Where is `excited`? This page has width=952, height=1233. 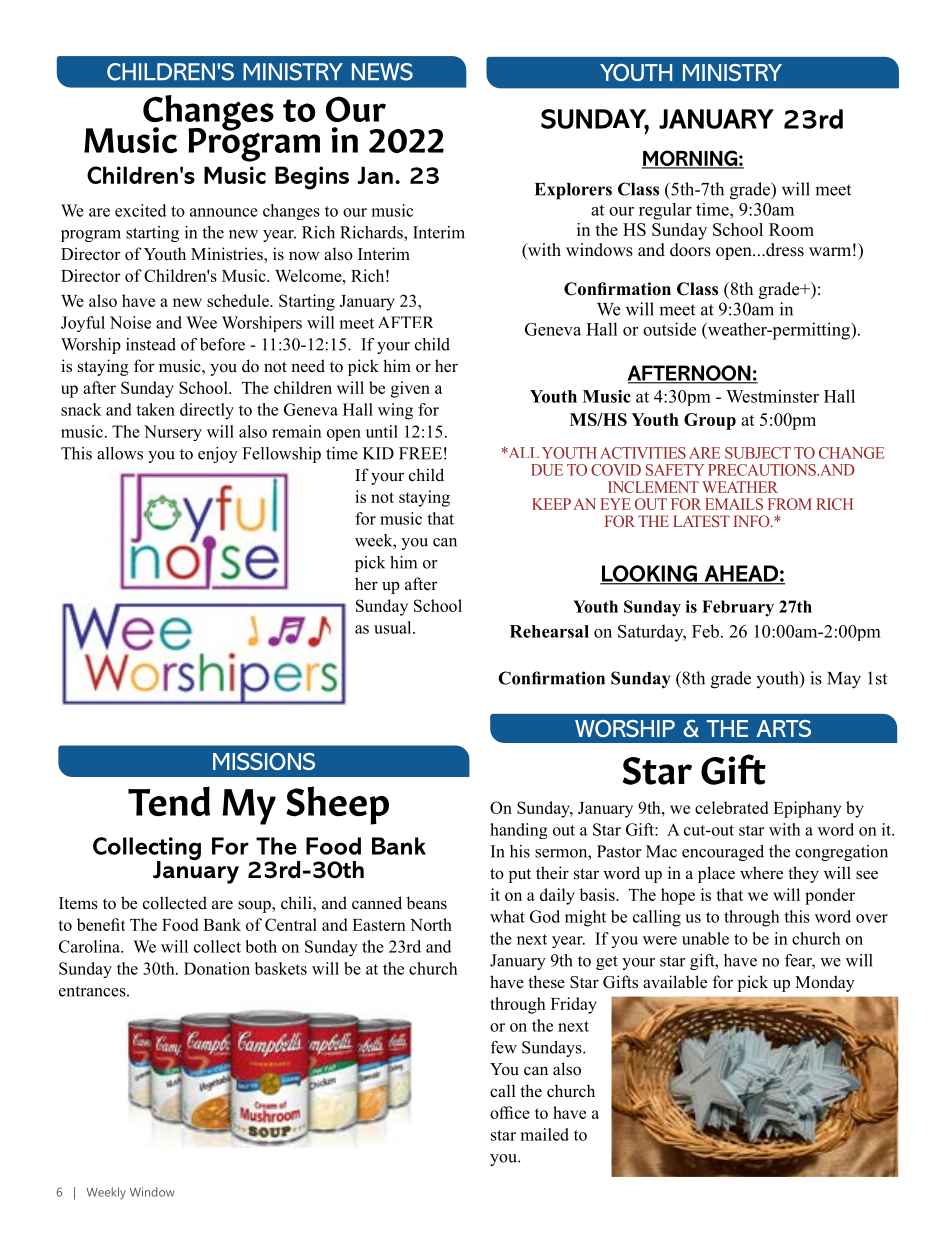 excited is located at coordinates (140, 210).
